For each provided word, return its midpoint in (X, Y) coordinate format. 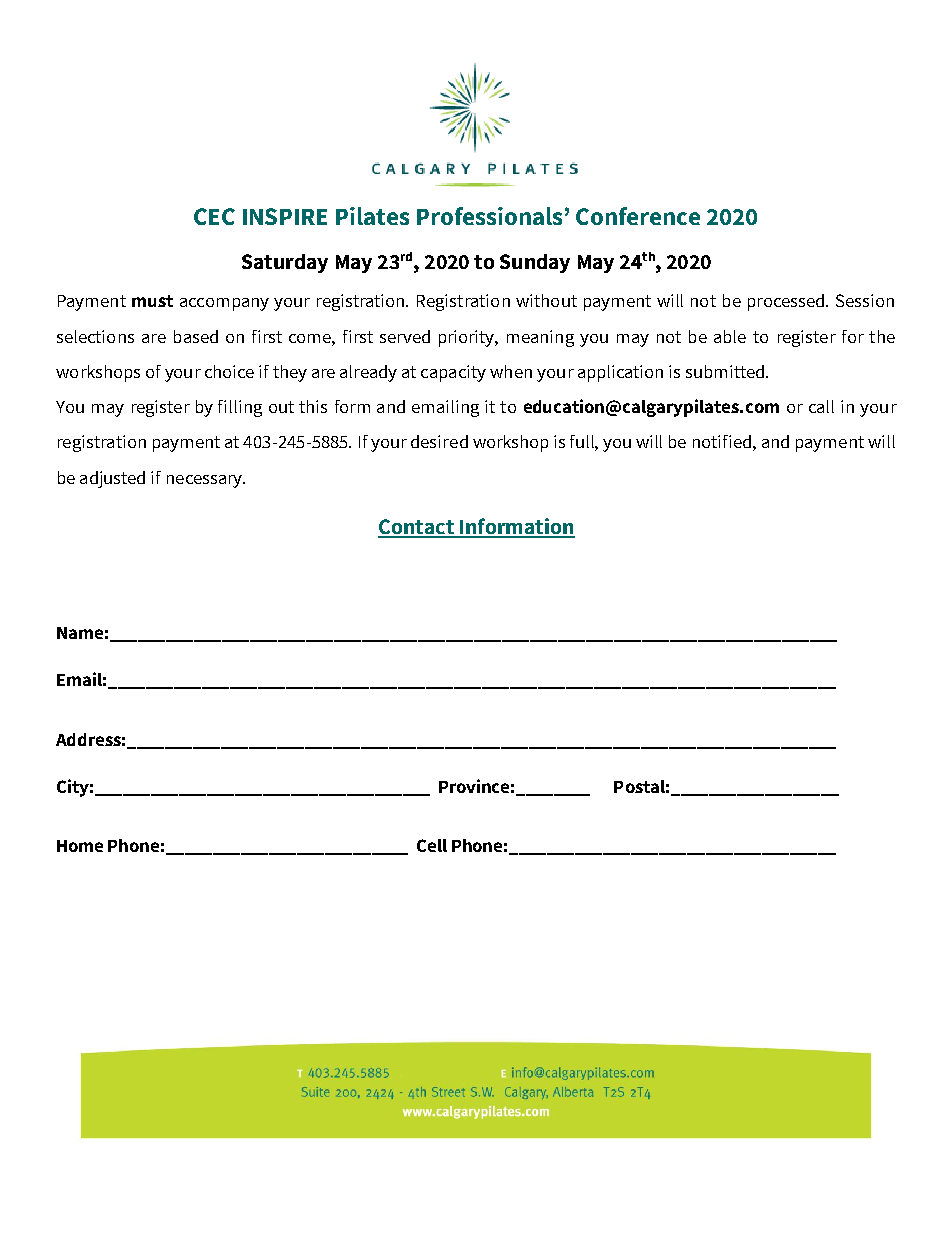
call (821, 406)
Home (80, 846)
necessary (206, 481)
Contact (417, 528)
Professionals (489, 216)
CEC (214, 216)
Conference (638, 216)
